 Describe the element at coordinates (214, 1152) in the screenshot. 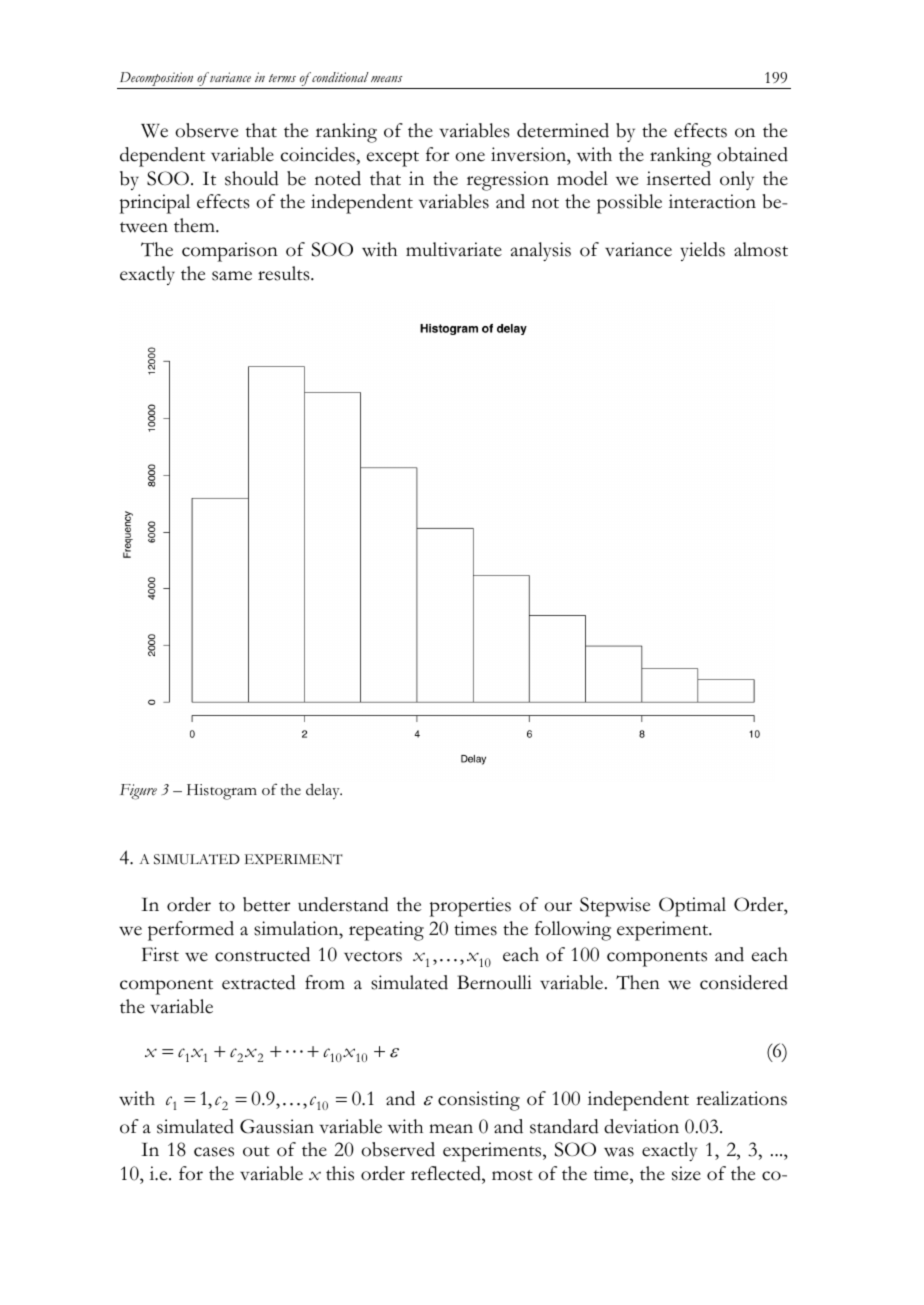

I see `cases` at that location.
